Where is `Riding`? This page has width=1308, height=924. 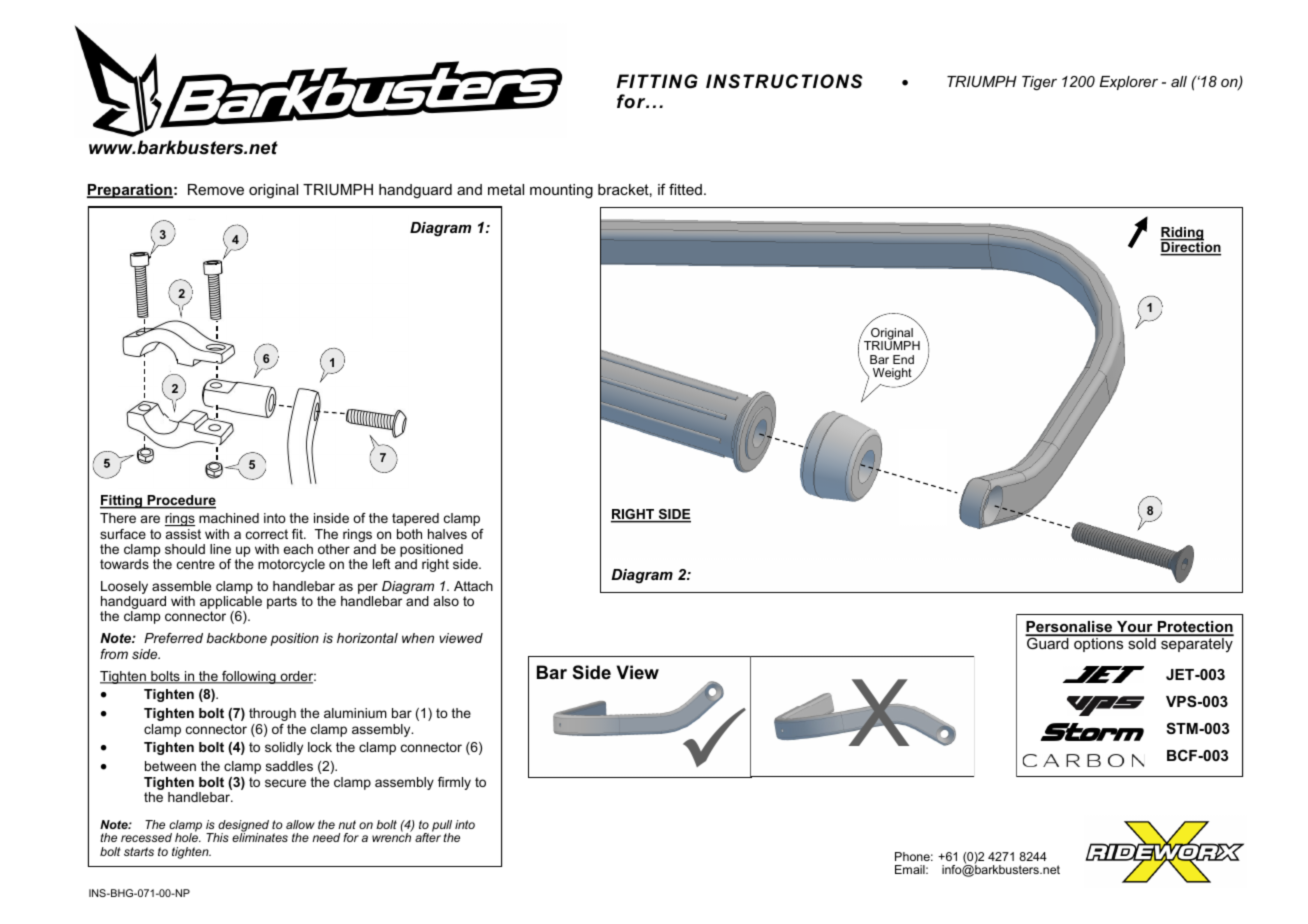 Riding is located at coordinates (1182, 235).
